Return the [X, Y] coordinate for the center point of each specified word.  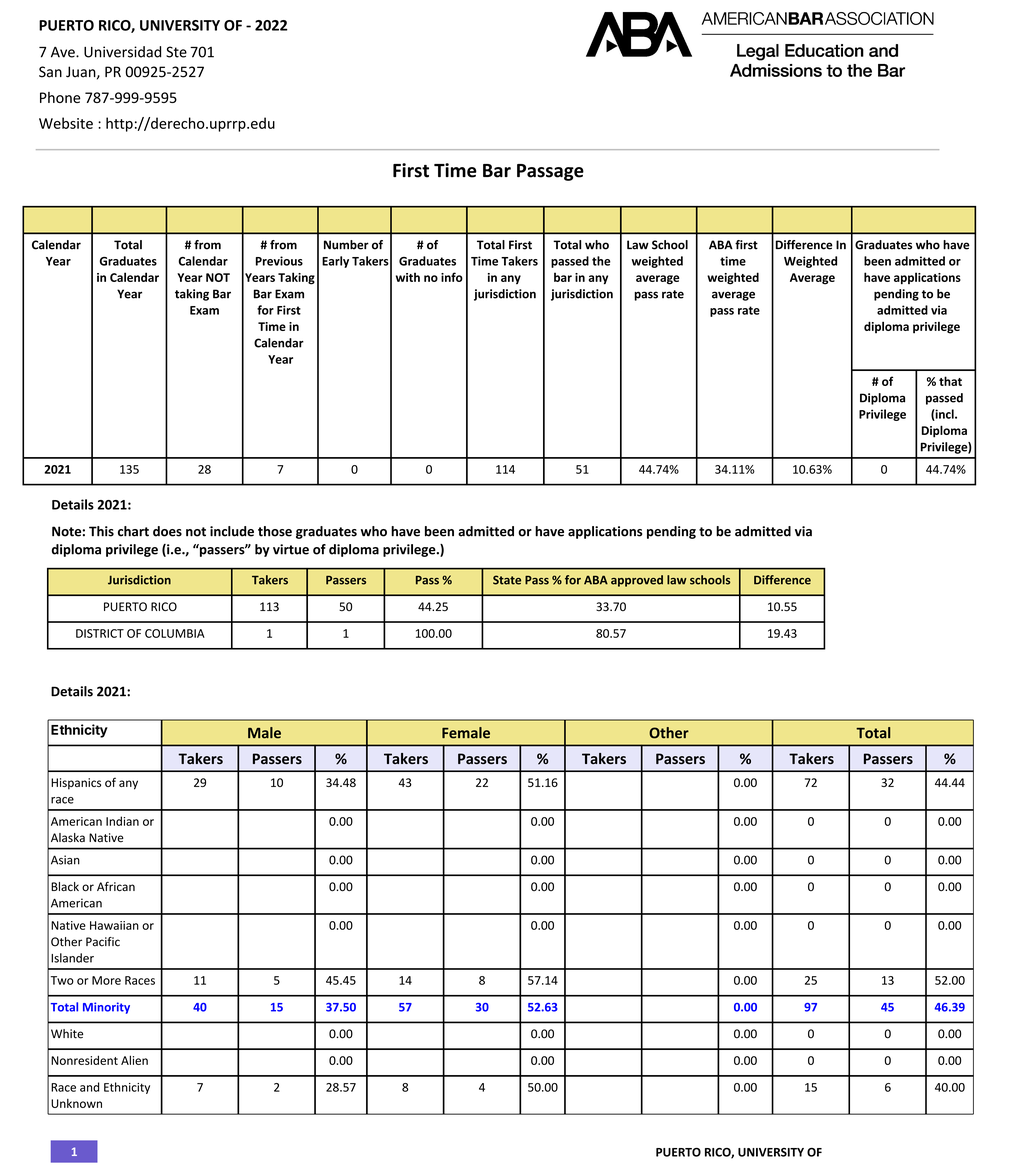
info [452, 277]
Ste [176, 52]
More [106, 980]
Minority [106, 1008]
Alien [134, 1060]
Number [346, 245]
